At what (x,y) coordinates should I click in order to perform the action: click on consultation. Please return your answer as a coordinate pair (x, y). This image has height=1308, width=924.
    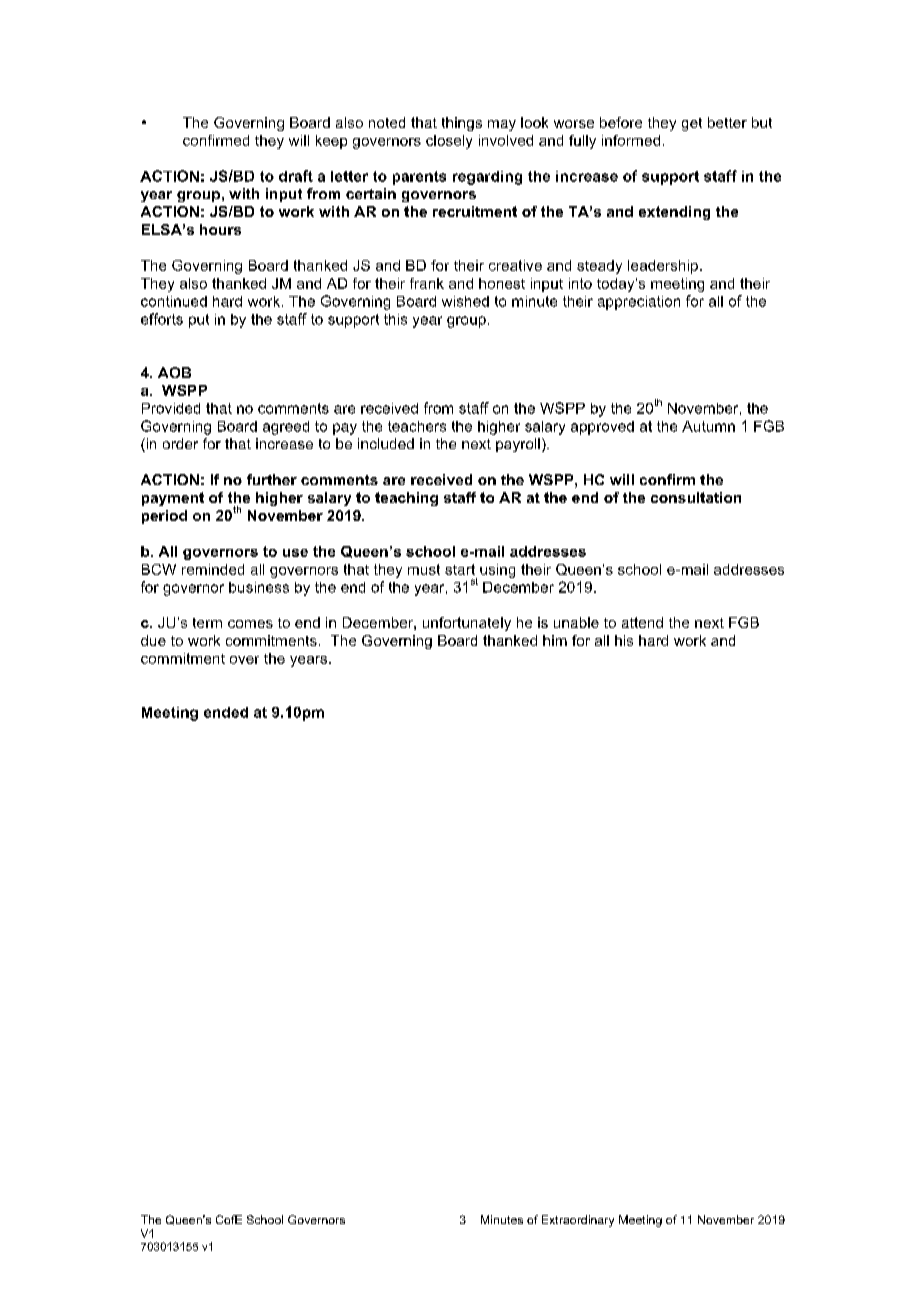
    Looking at the image, I should click on (696, 497).
